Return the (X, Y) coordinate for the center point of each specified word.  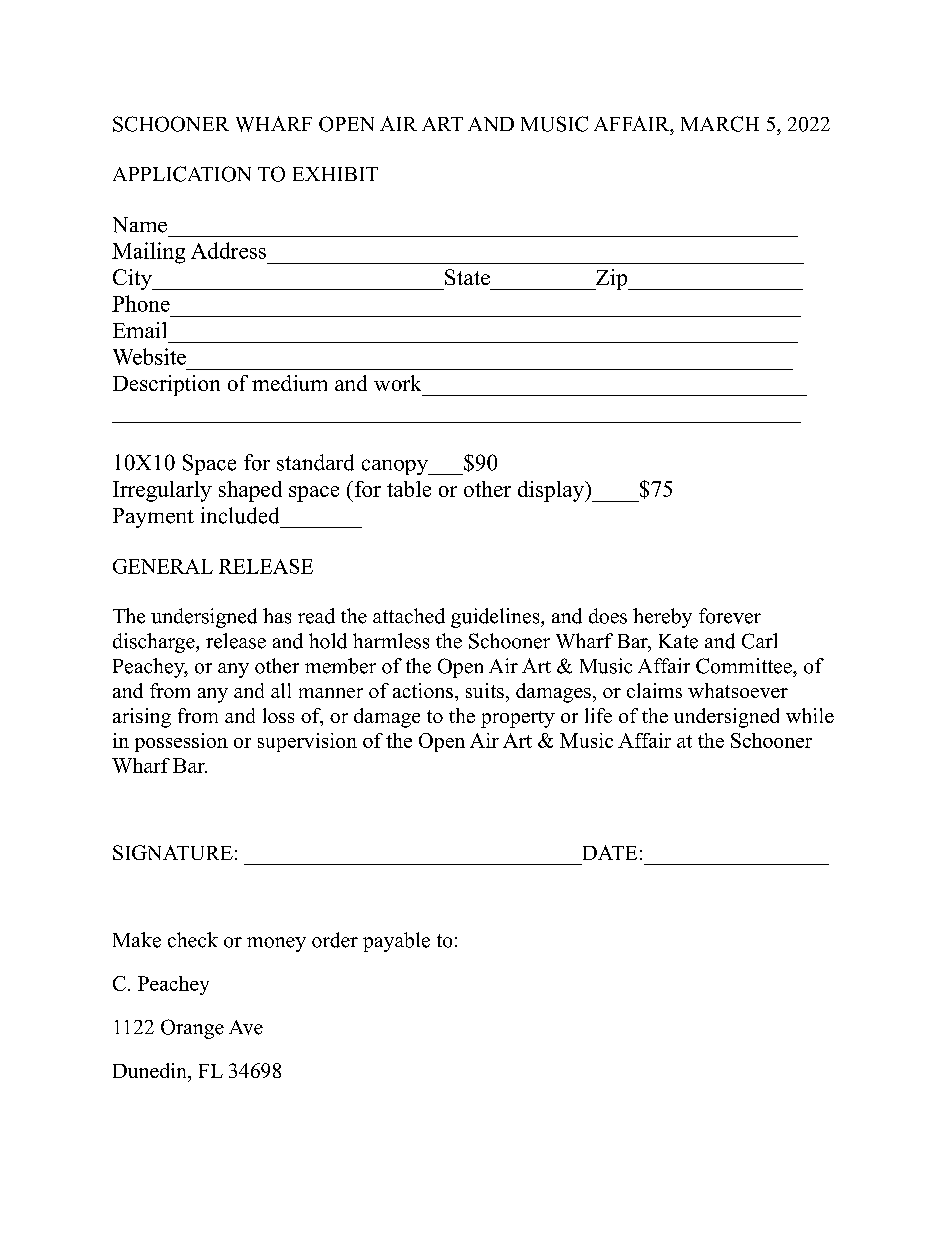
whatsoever (738, 690)
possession (181, 742)
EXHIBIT (335, 174)
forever (730, 616)
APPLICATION (182, 174)
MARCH (720, 124)
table (409, 489)
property (518, 719)
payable (396, 942)
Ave (246, 1027)
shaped (250, 491)
